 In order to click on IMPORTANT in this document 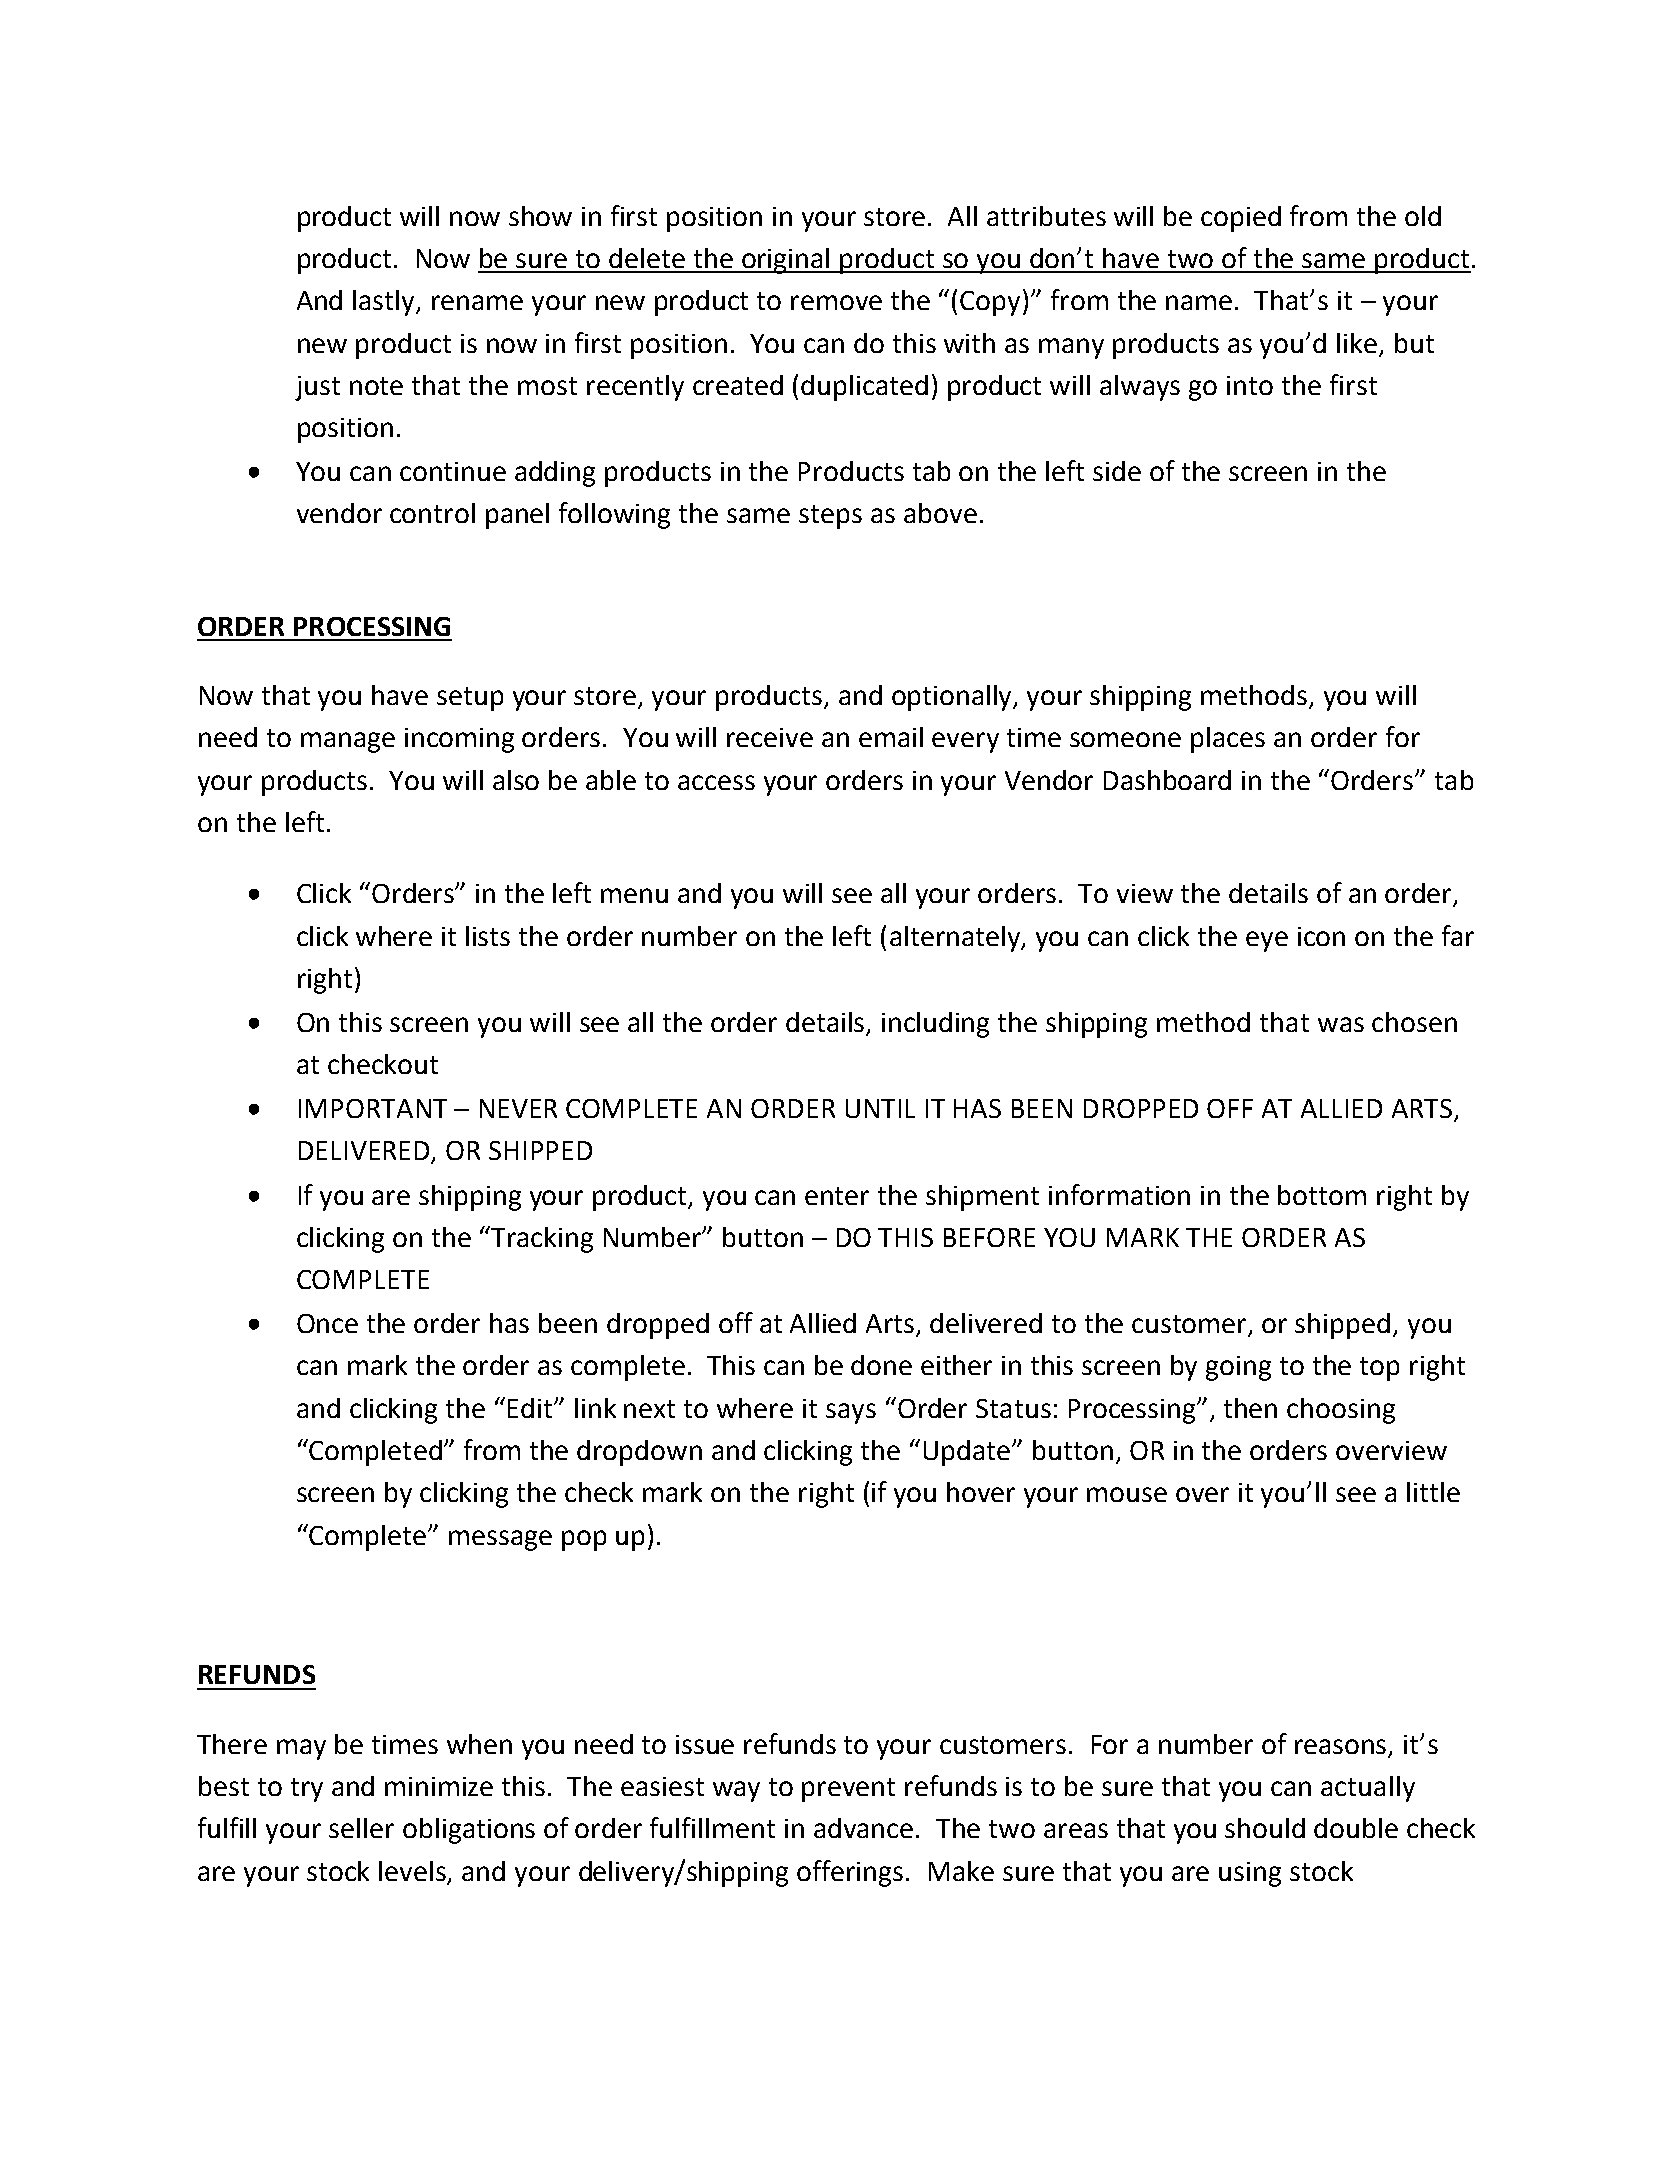, I will do `click(373, 1108)`.
